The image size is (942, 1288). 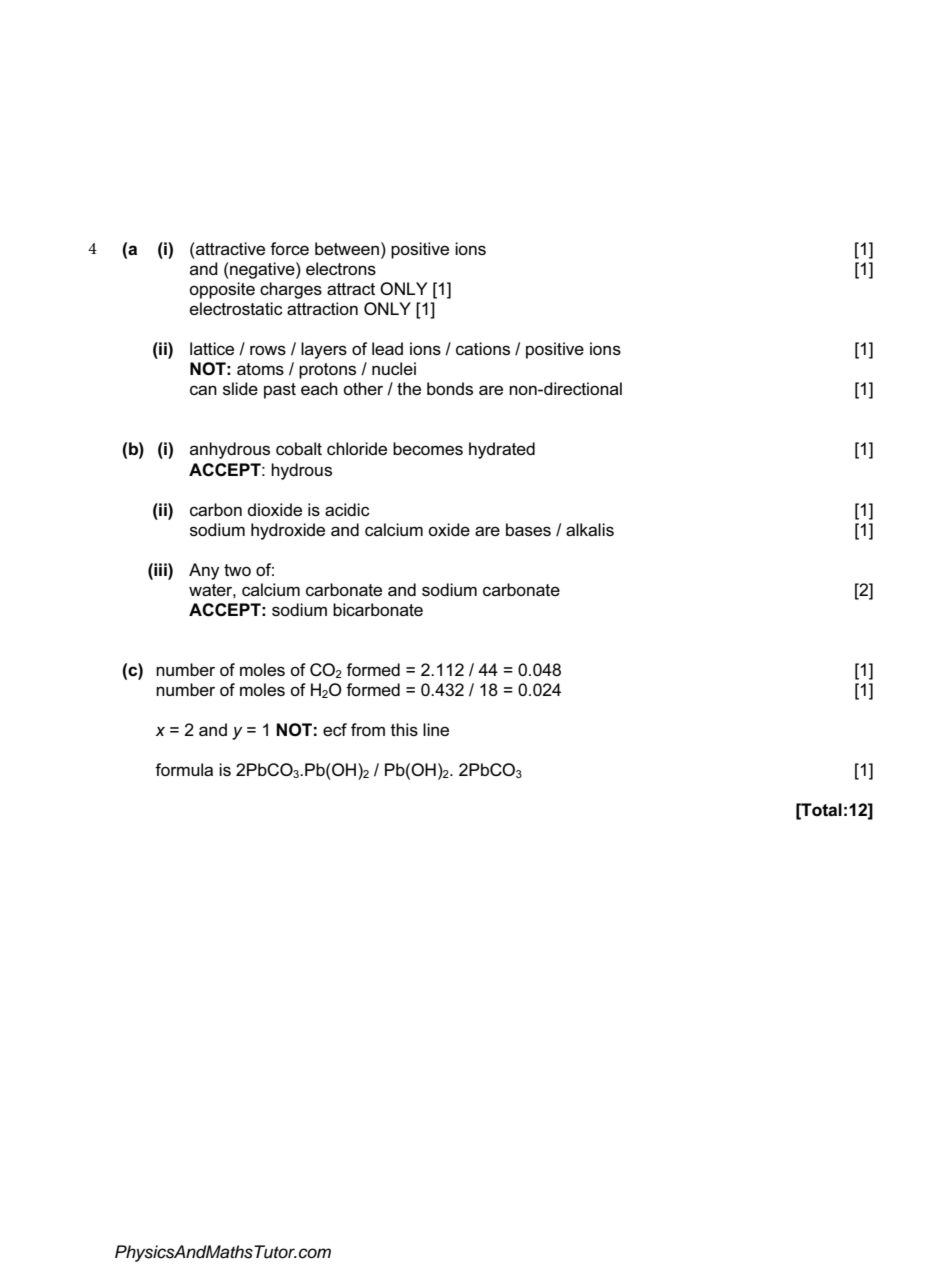 What do you see at coordinates (237, 570) in the image?
I see `two` at bounding box center [237, 570].
